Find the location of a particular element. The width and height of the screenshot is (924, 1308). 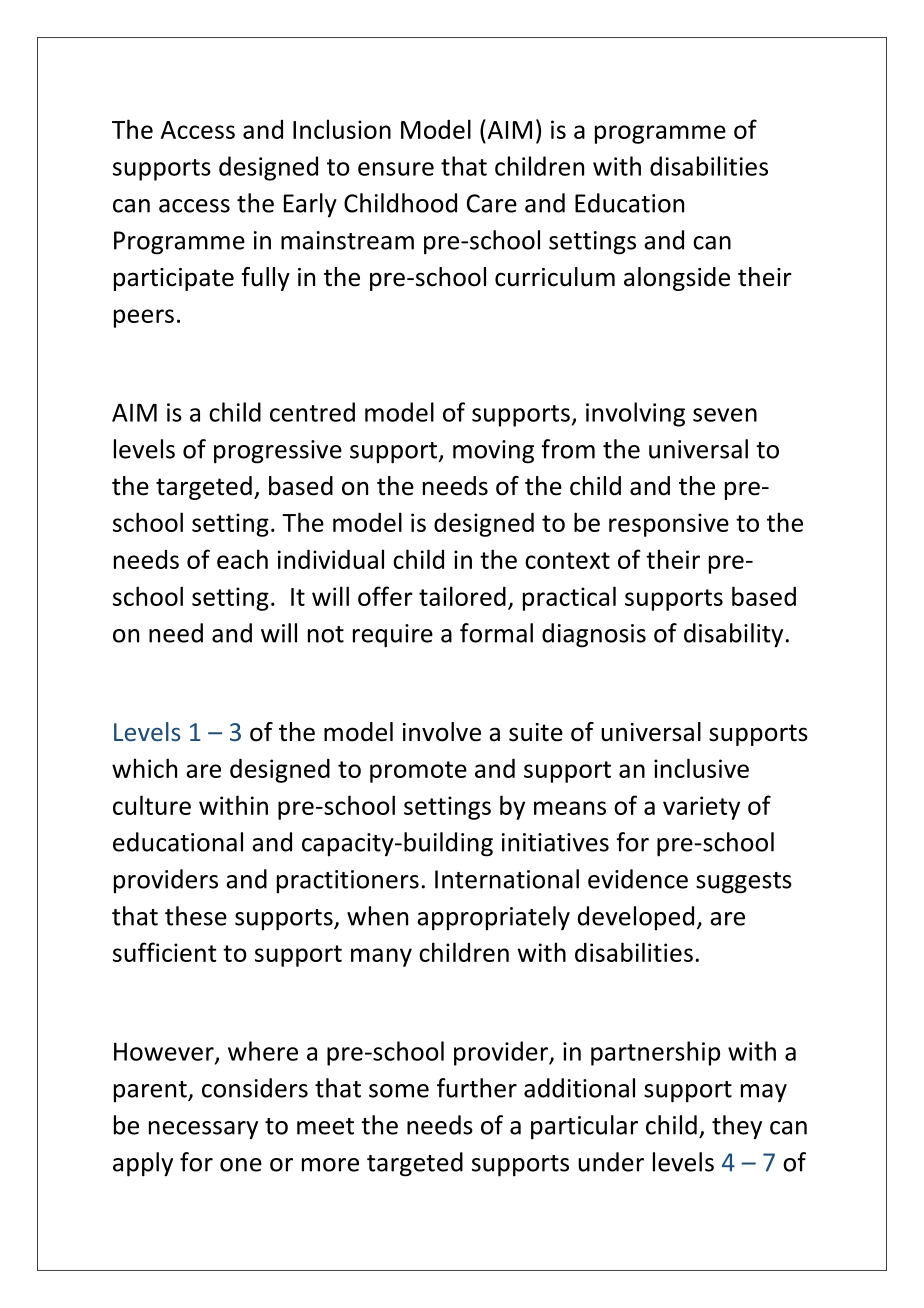

moving is located at coordinates (493, 452).
